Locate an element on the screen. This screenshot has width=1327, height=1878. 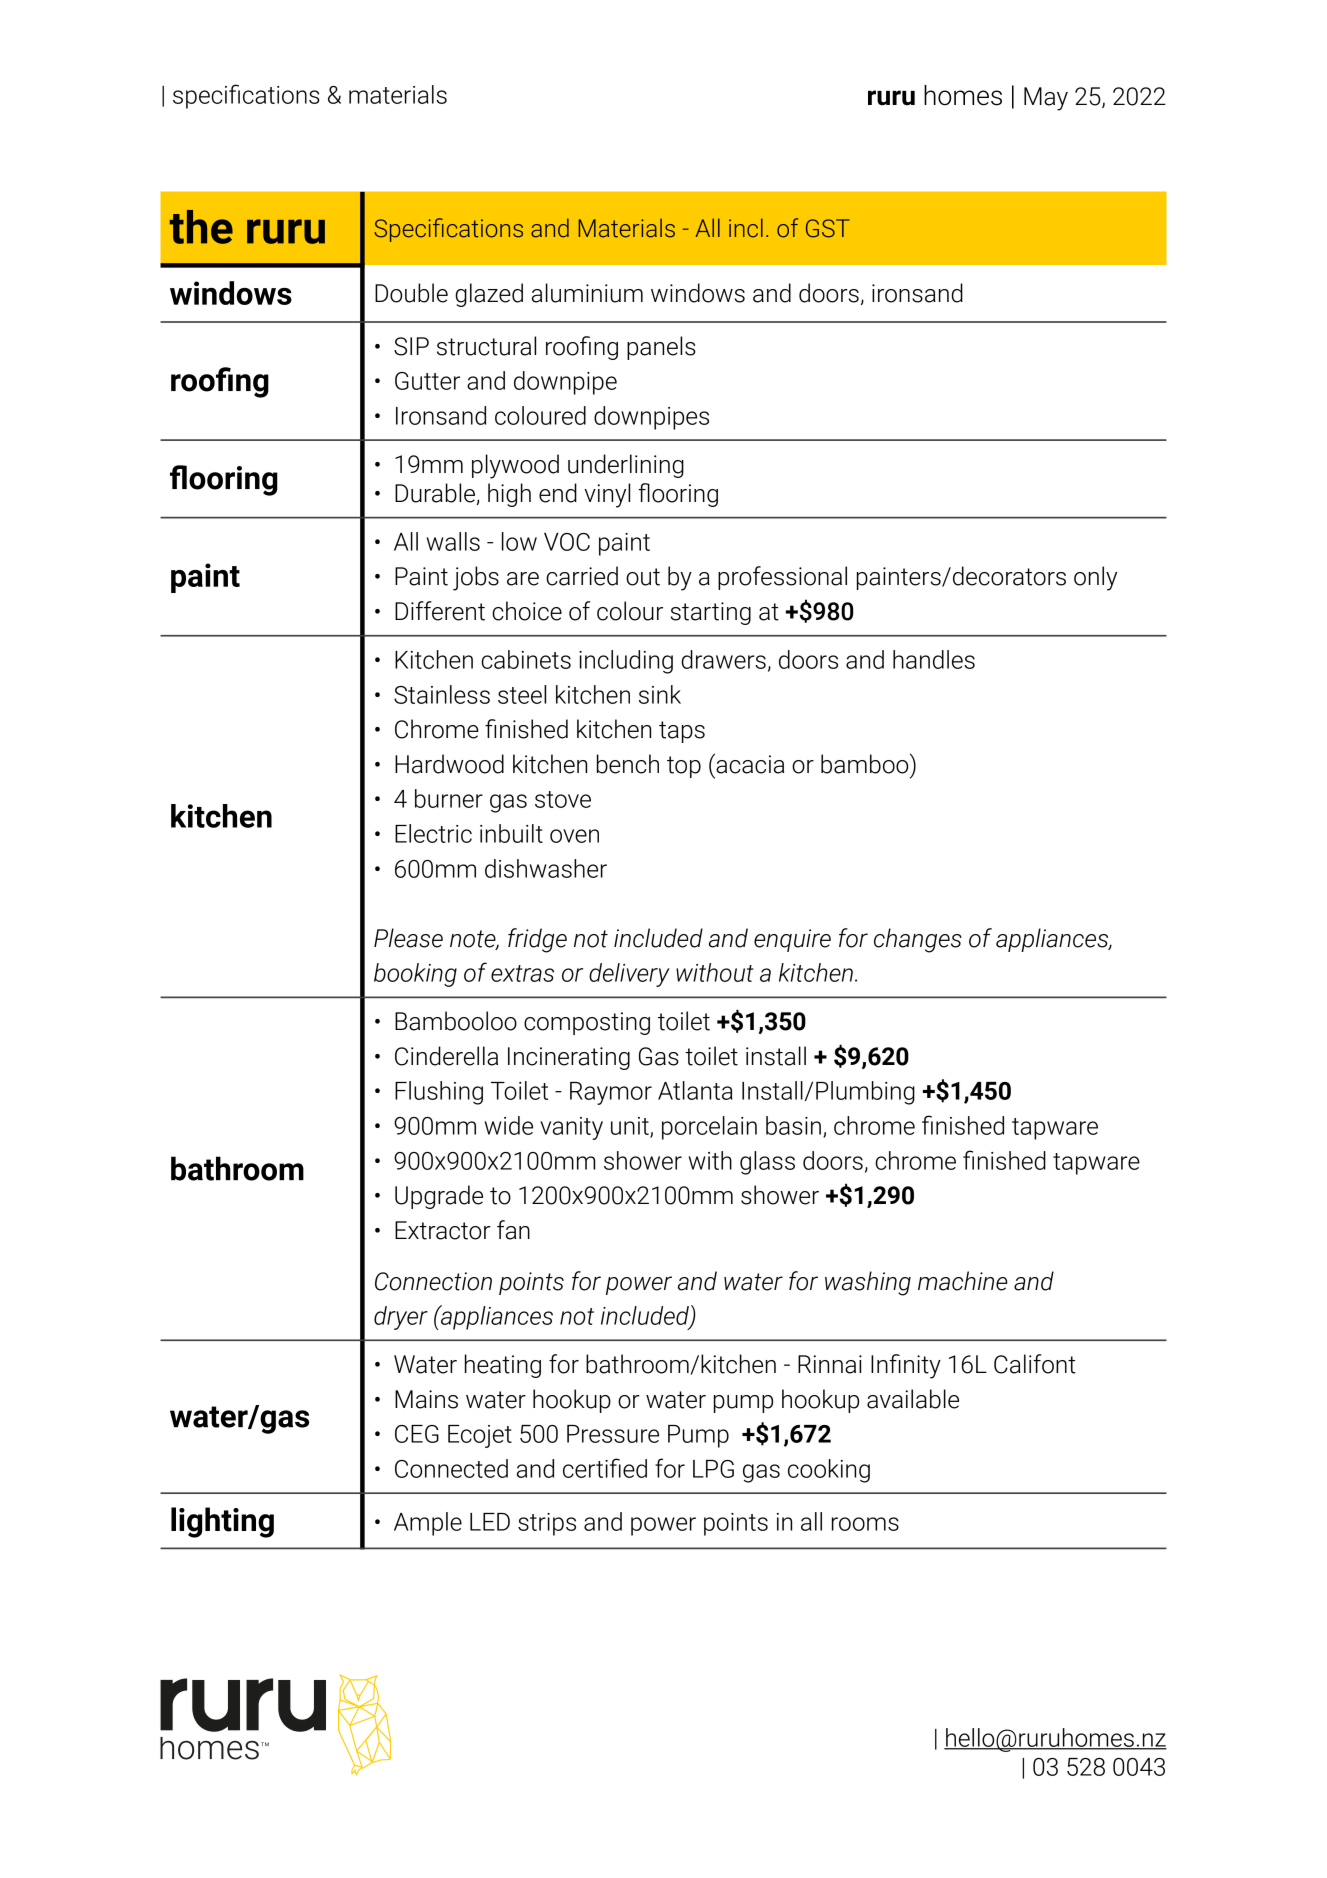
Different is located at coordinates (440, 611).
